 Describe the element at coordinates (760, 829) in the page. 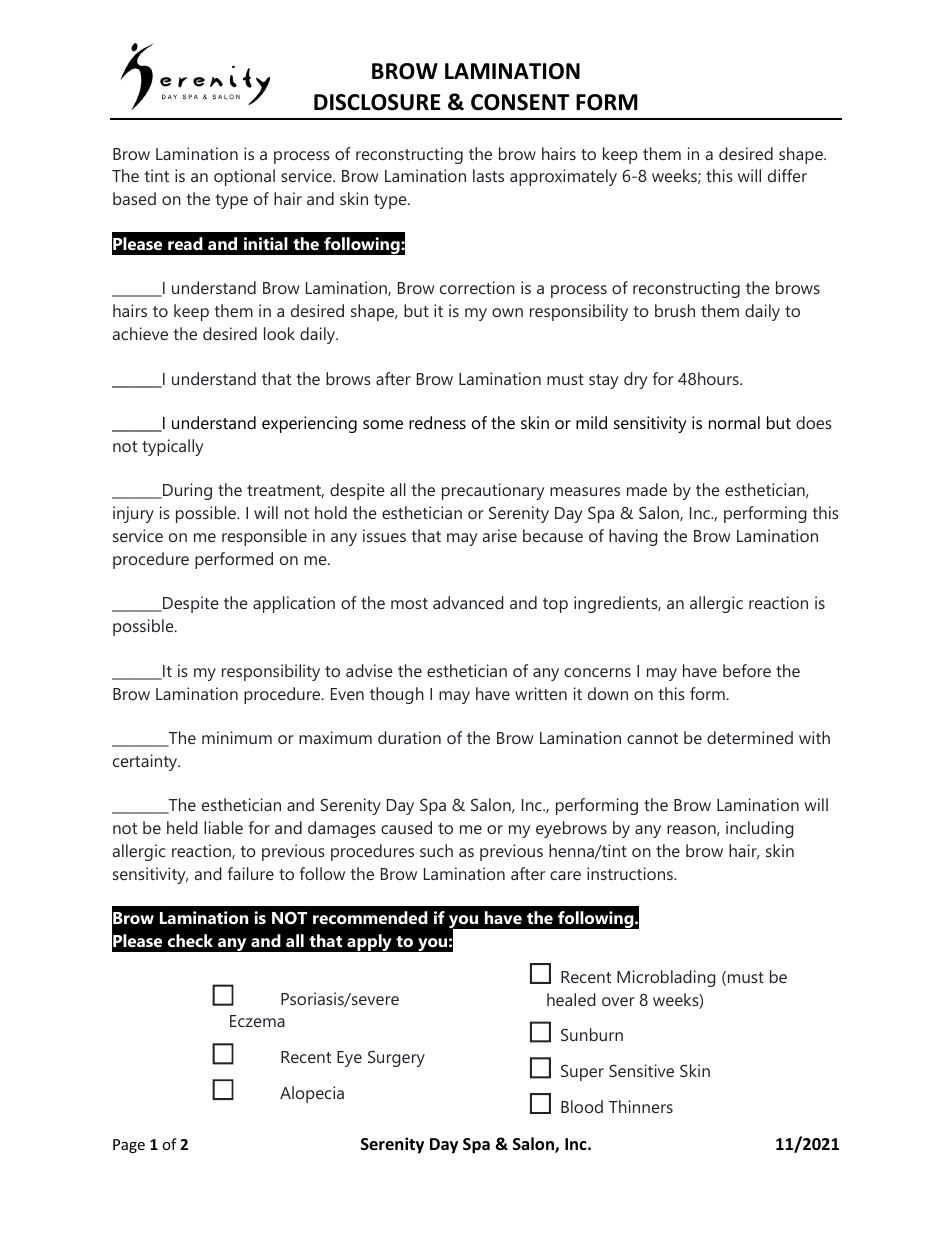

I see `including` at that location.
